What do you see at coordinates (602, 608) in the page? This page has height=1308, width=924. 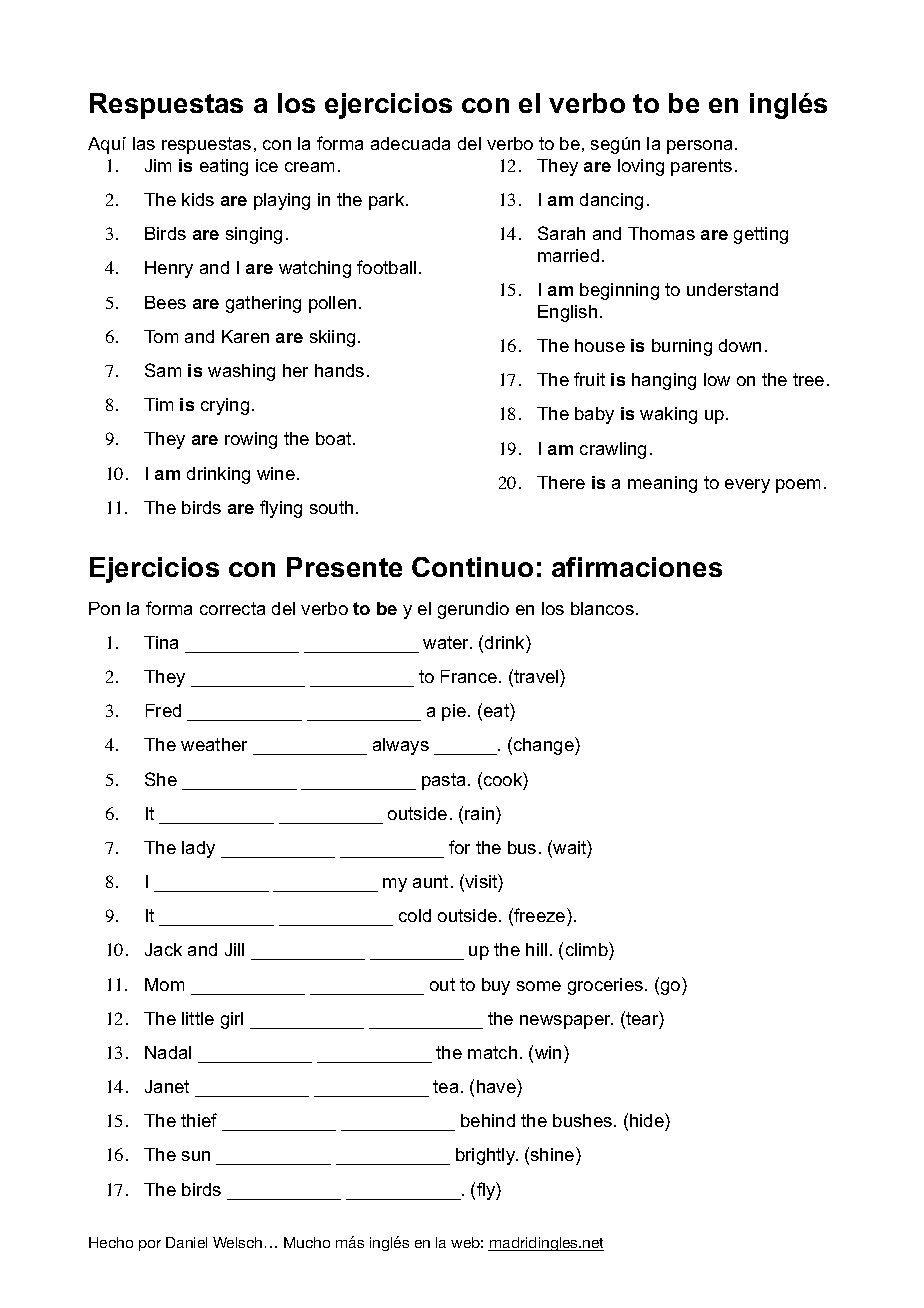 I see `blancos` at bounding box center [602, 608].
